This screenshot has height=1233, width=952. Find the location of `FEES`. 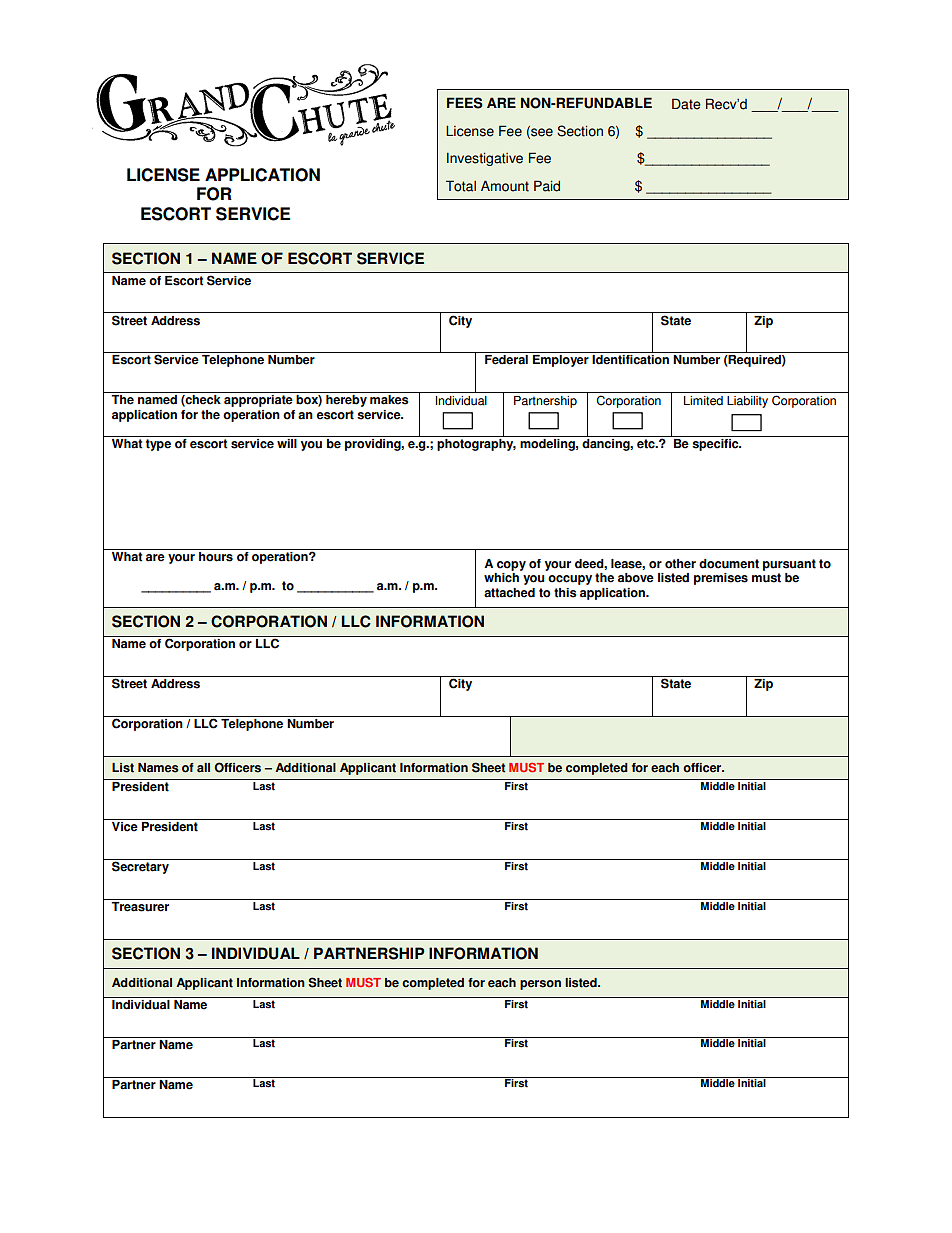

FEES is located at coordinates (465, 103).
